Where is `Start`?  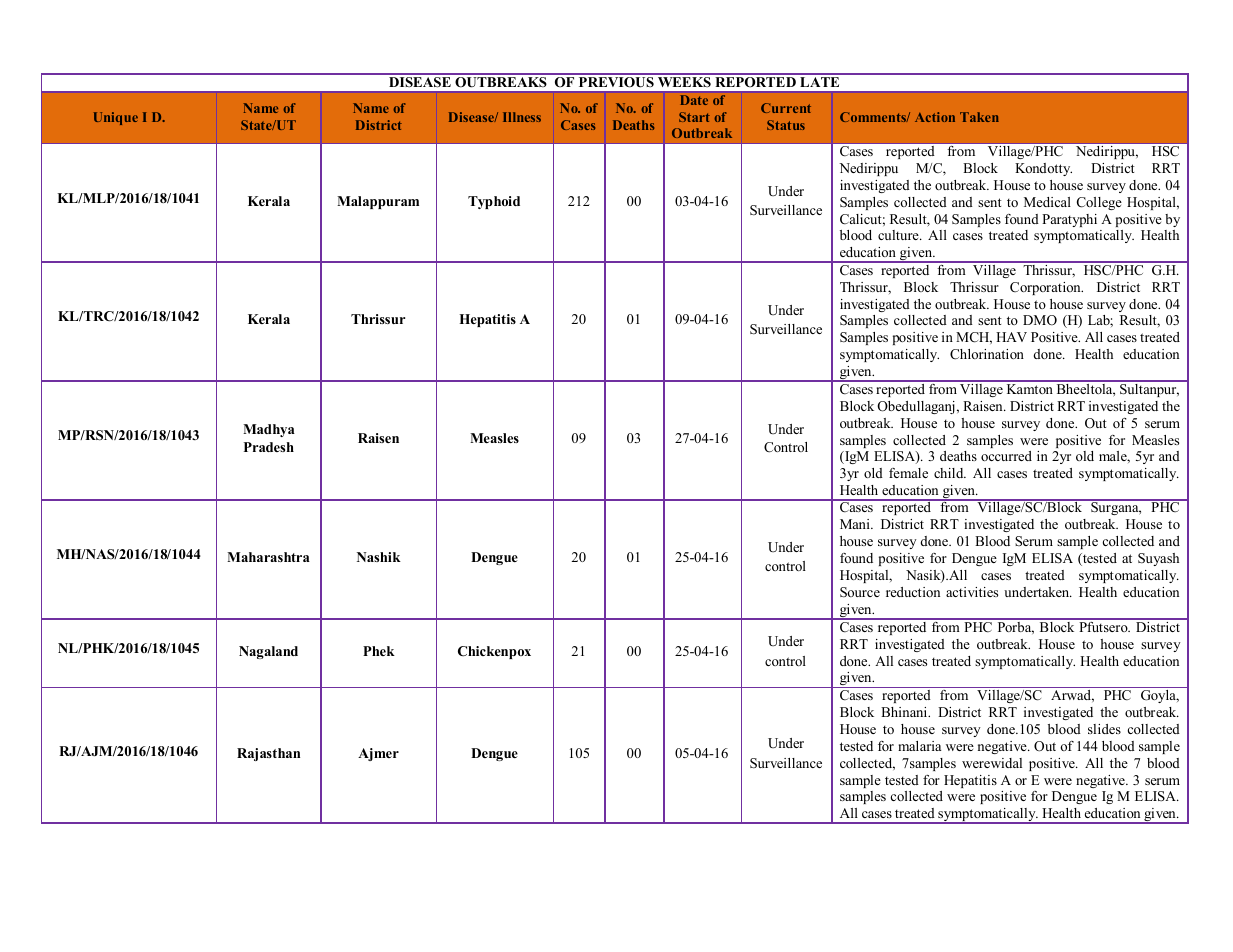 Start is located at coordinates (694, 117).
